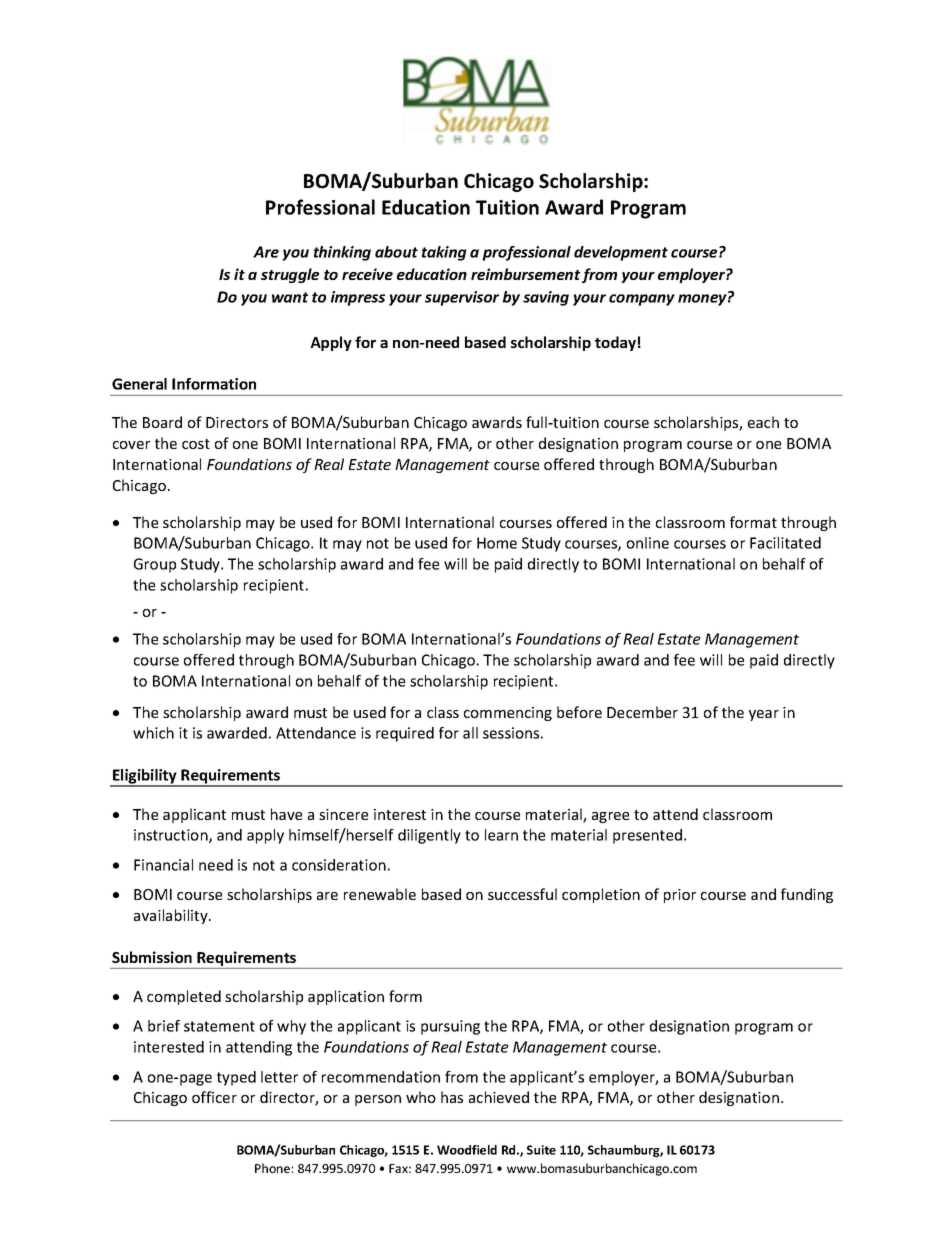  What do you see at coordinates (497, 543) in the image?
I see `Home` at bounding box center [497, 543].
